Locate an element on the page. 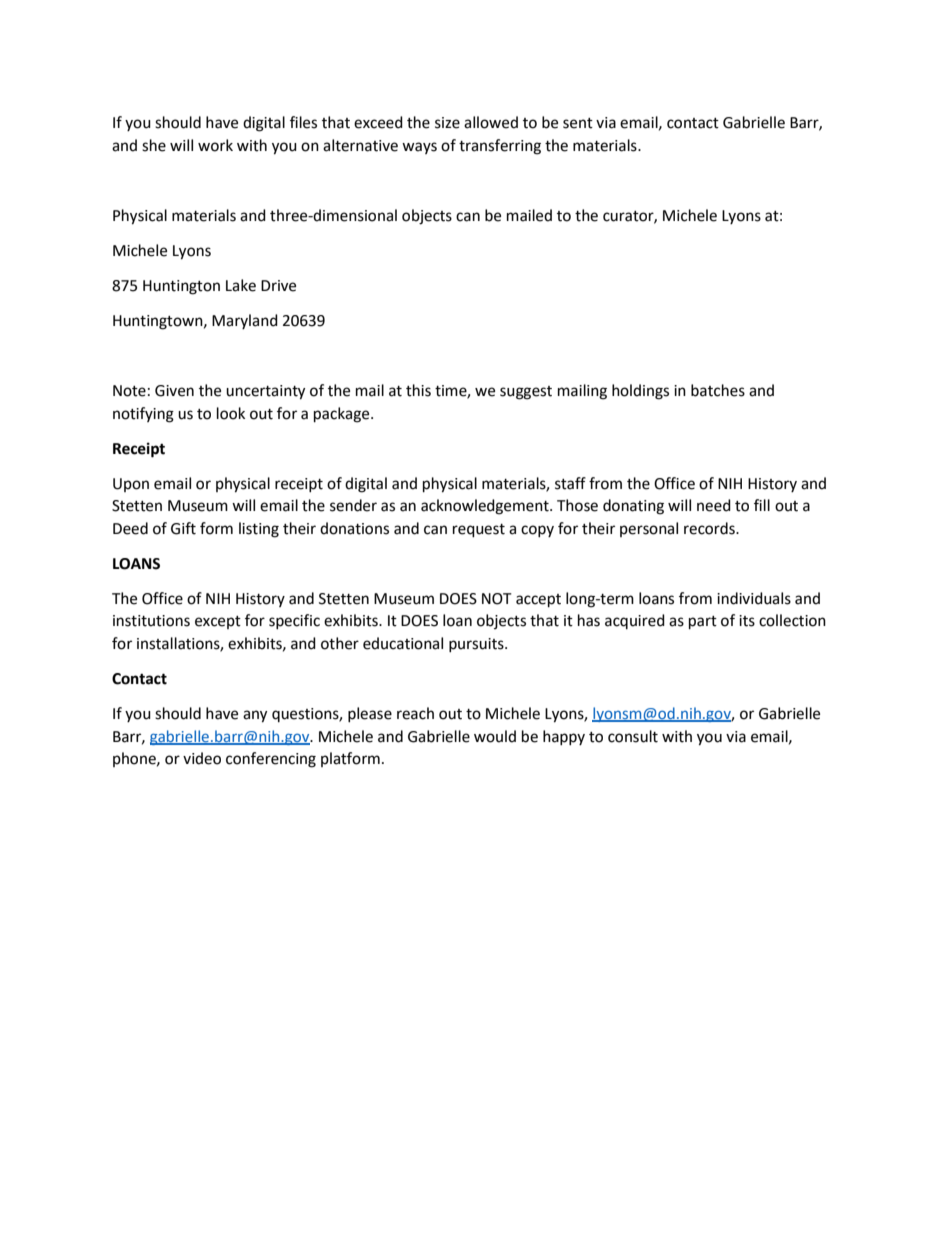 This image has width=952, height=1233. accept is located at coordinates (538, 601).
